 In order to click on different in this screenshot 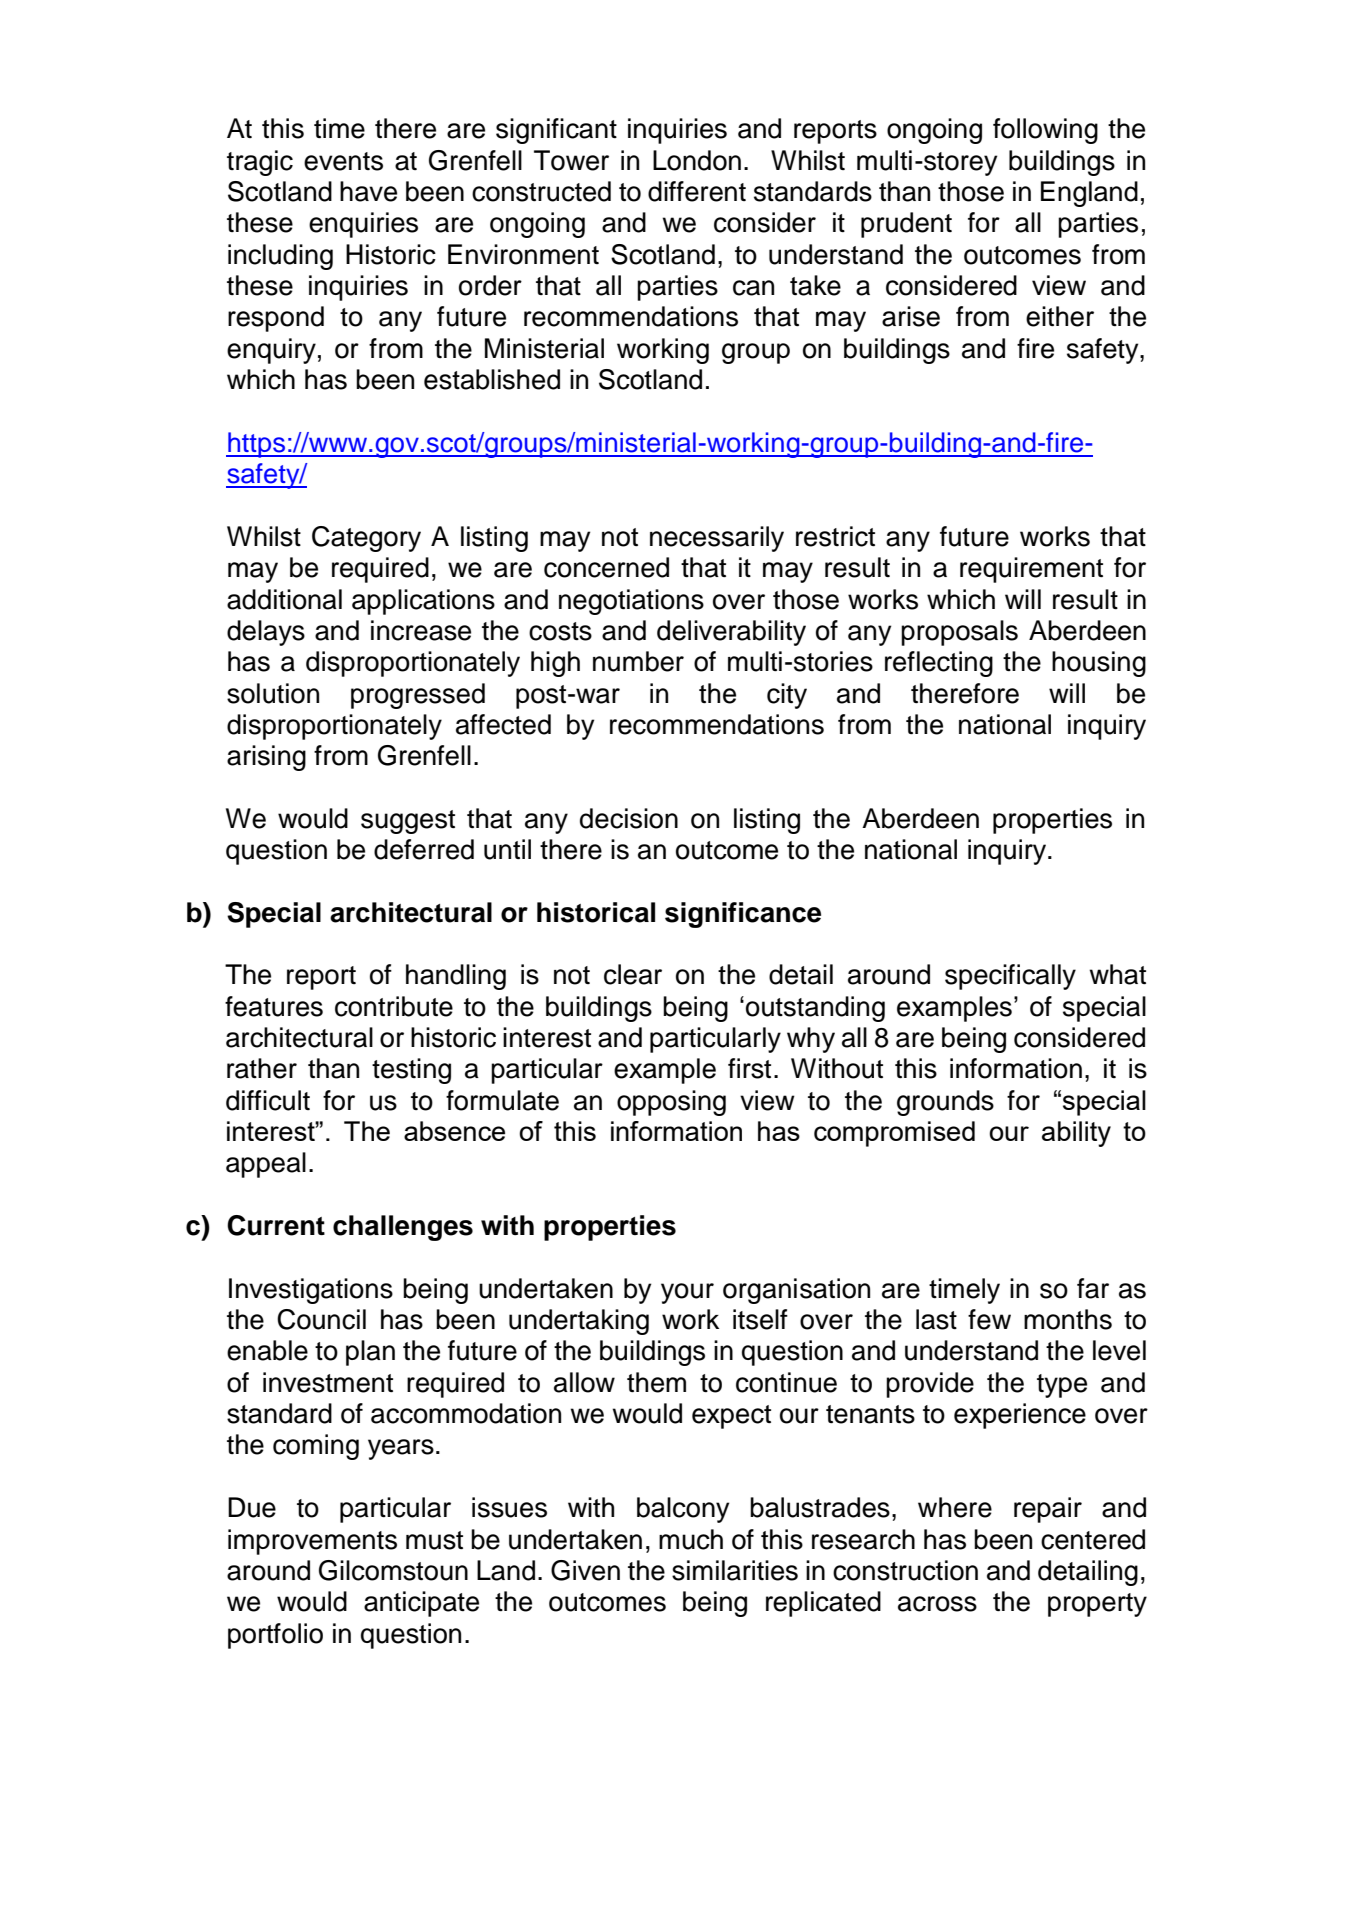, I will do `click(697, 191)`.
